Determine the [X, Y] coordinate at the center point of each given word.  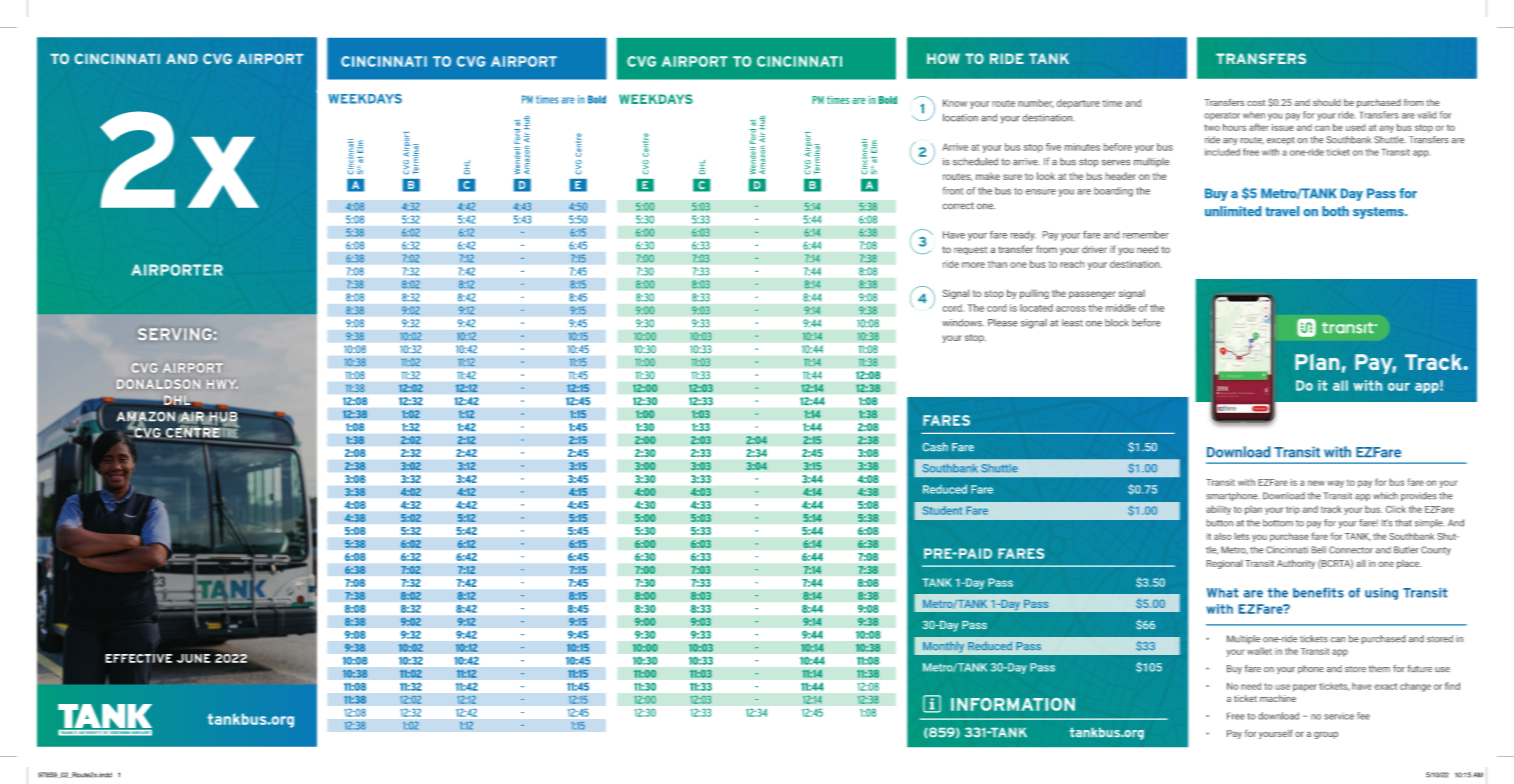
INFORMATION [1013, 704]
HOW [943, 58]
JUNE [194, 658]
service [1339, 717]
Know [955, 103]
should [1327, 102]
